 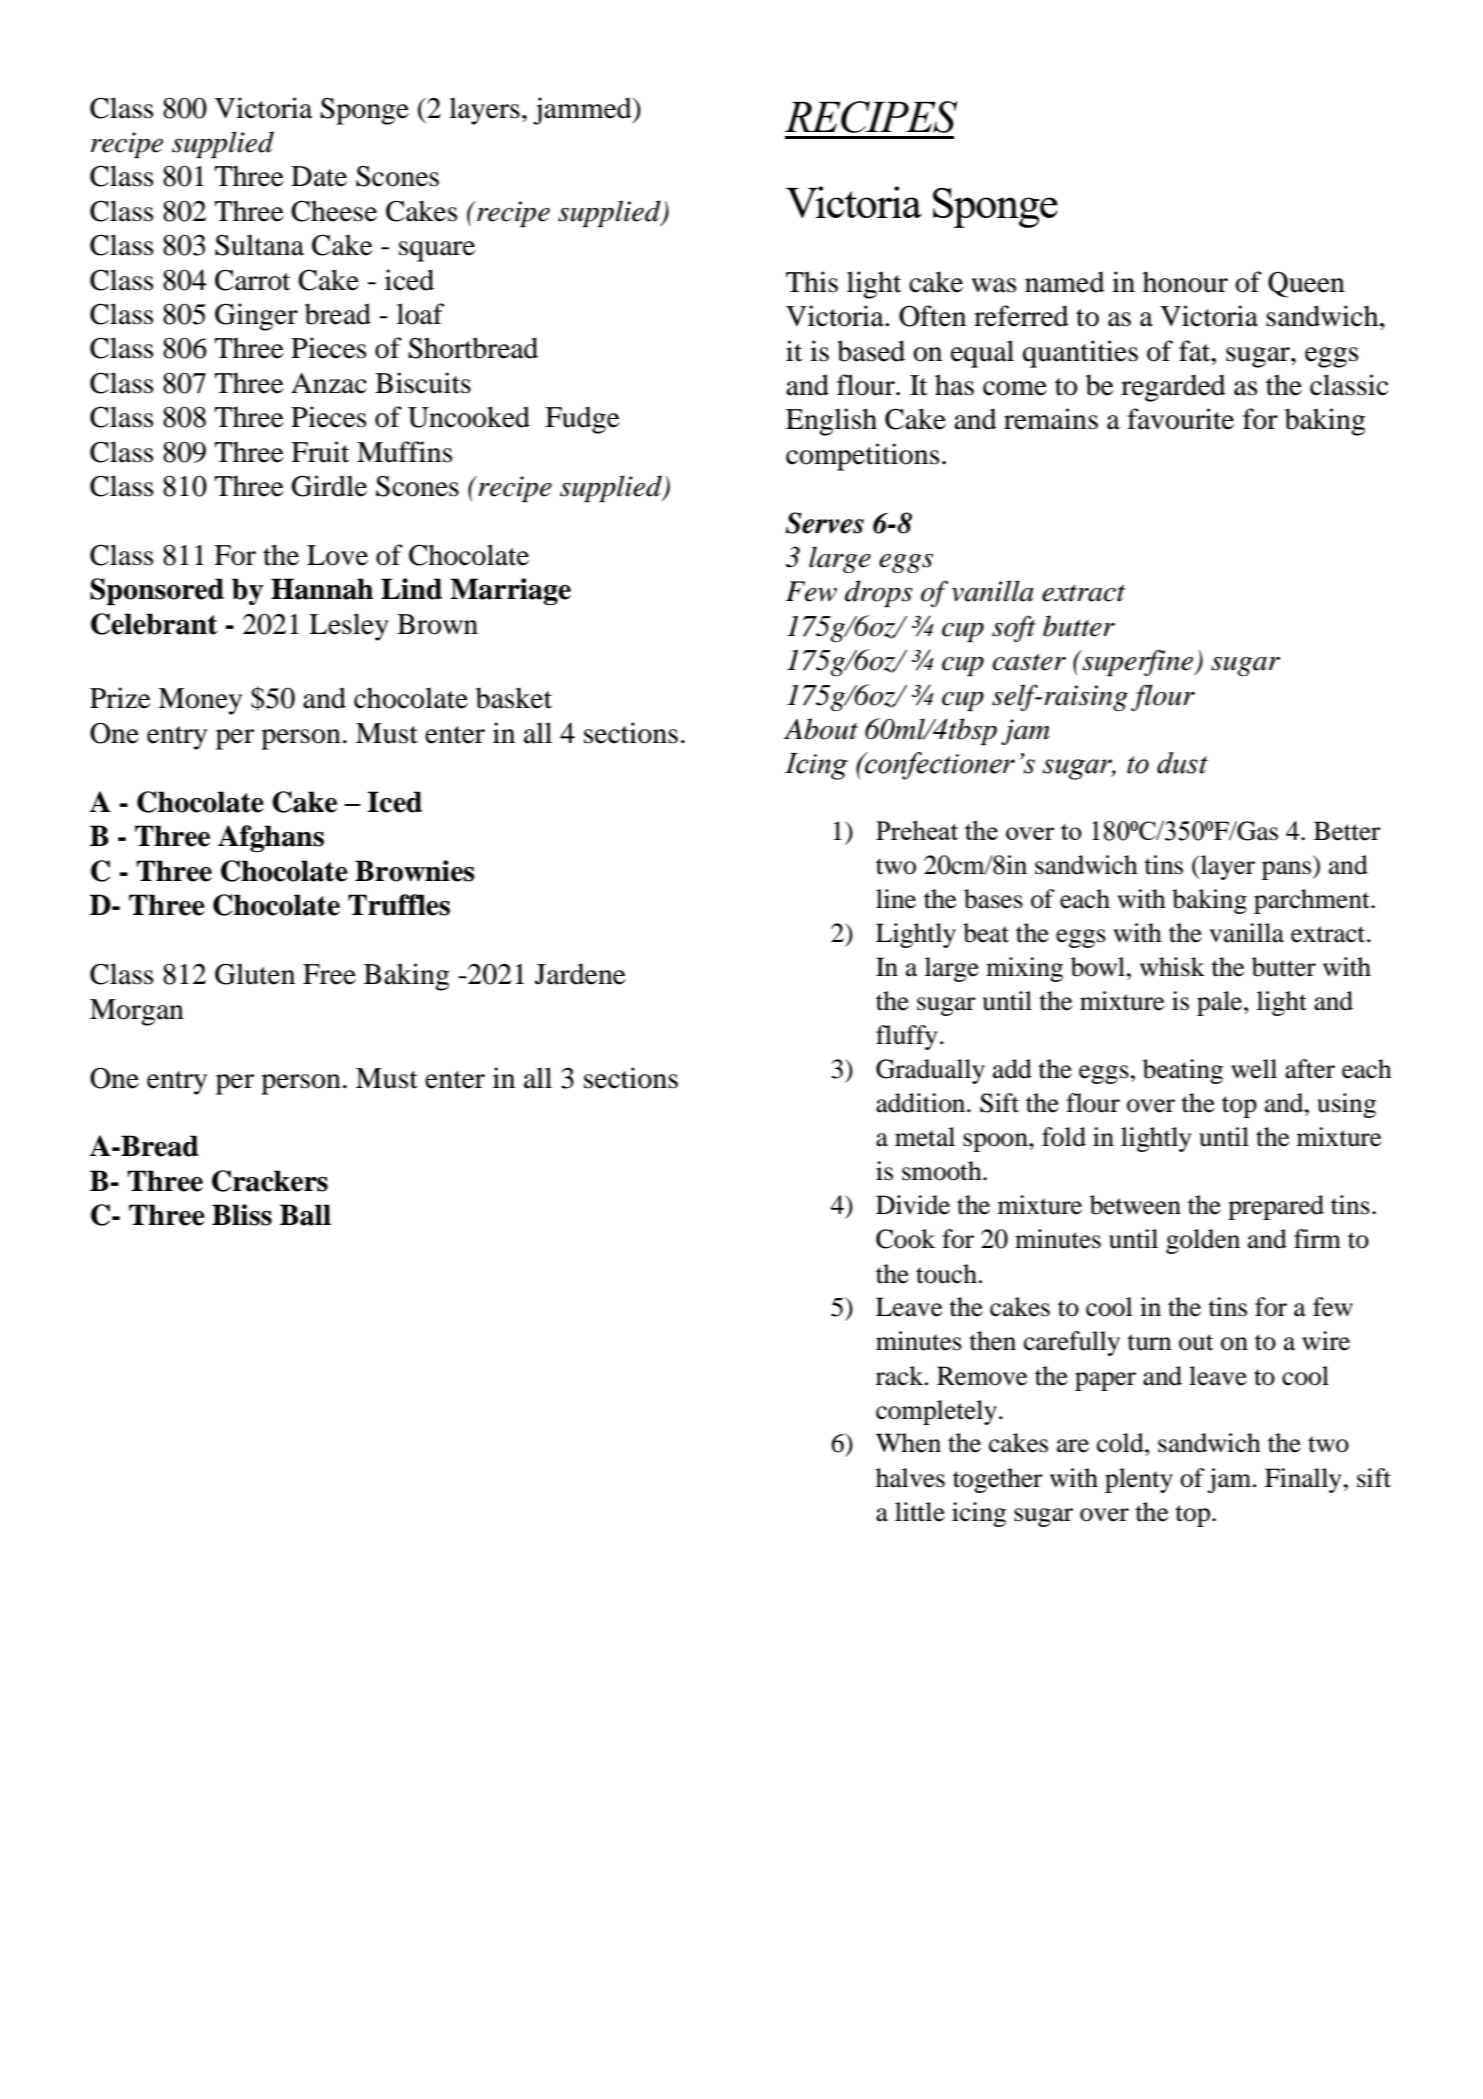 What do you see at coordinates (910, 1478) in the screenshot?
I see `halves` at bounding box center [910, 1478].
